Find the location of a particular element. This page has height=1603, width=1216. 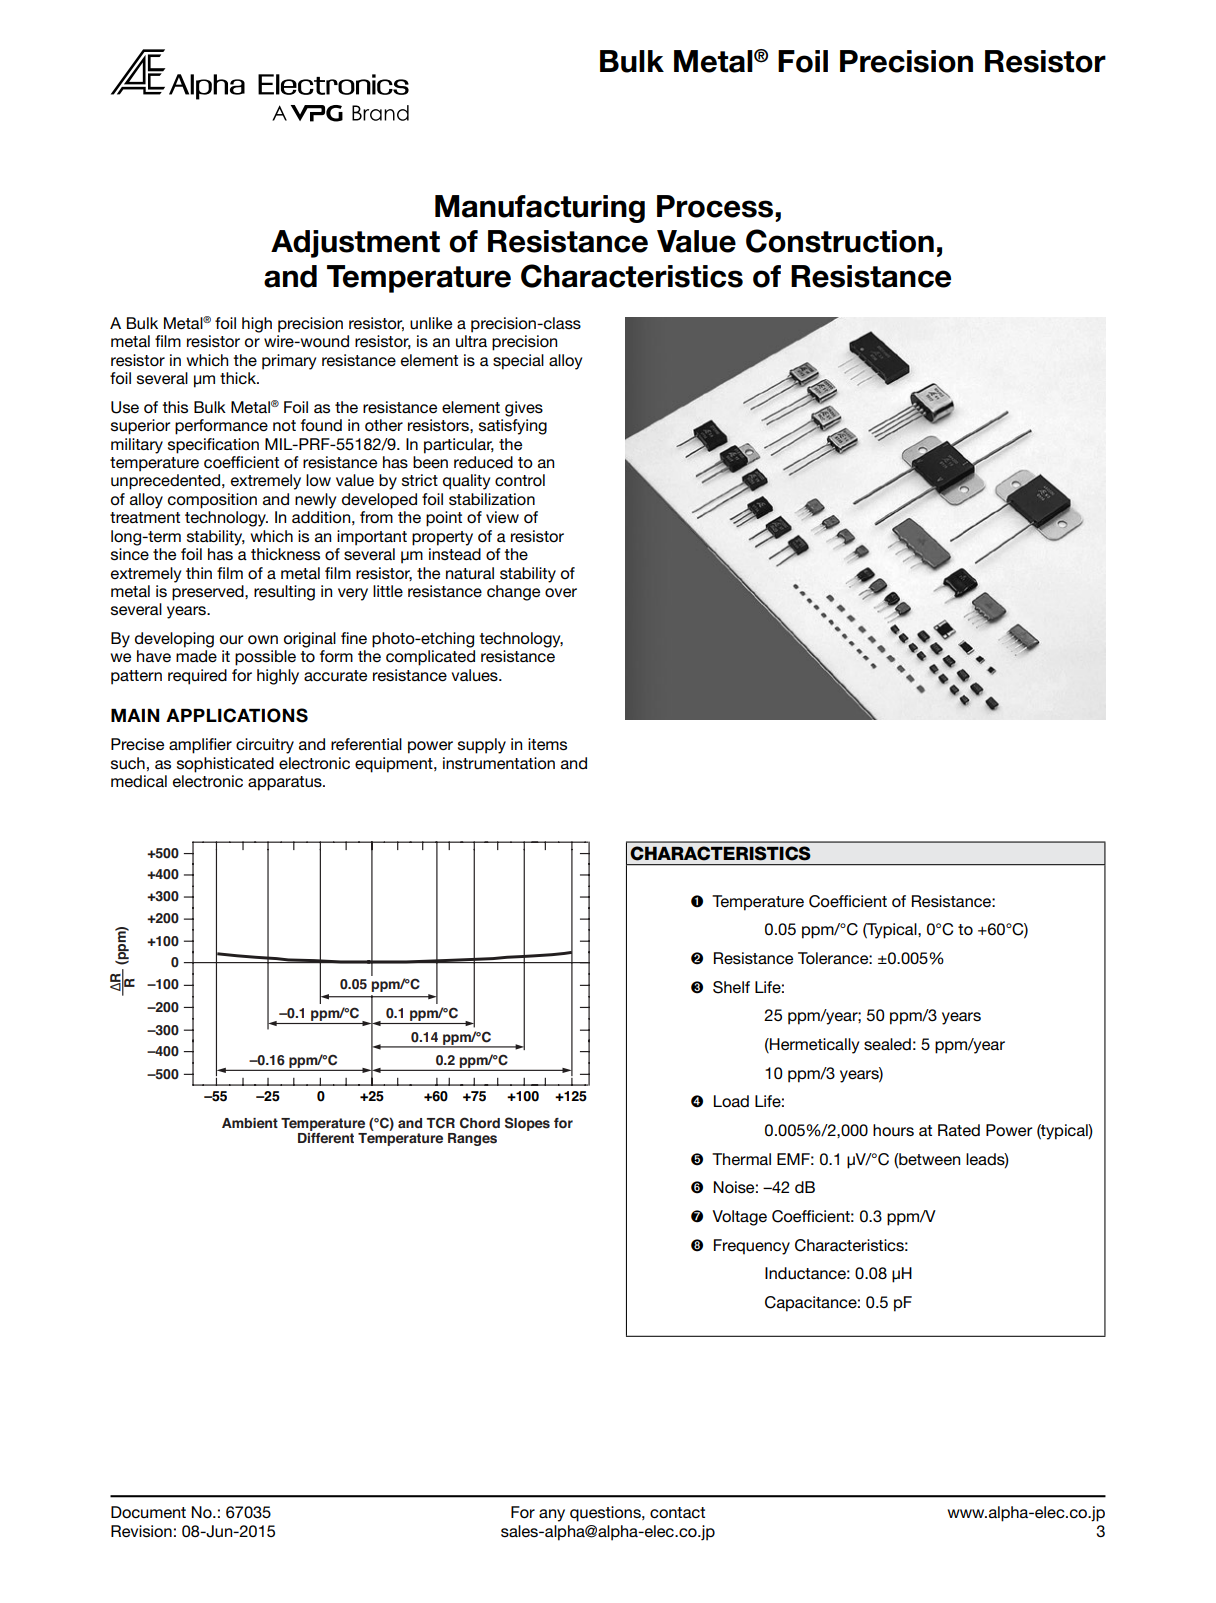

over is located at coordinates (561, 593).
